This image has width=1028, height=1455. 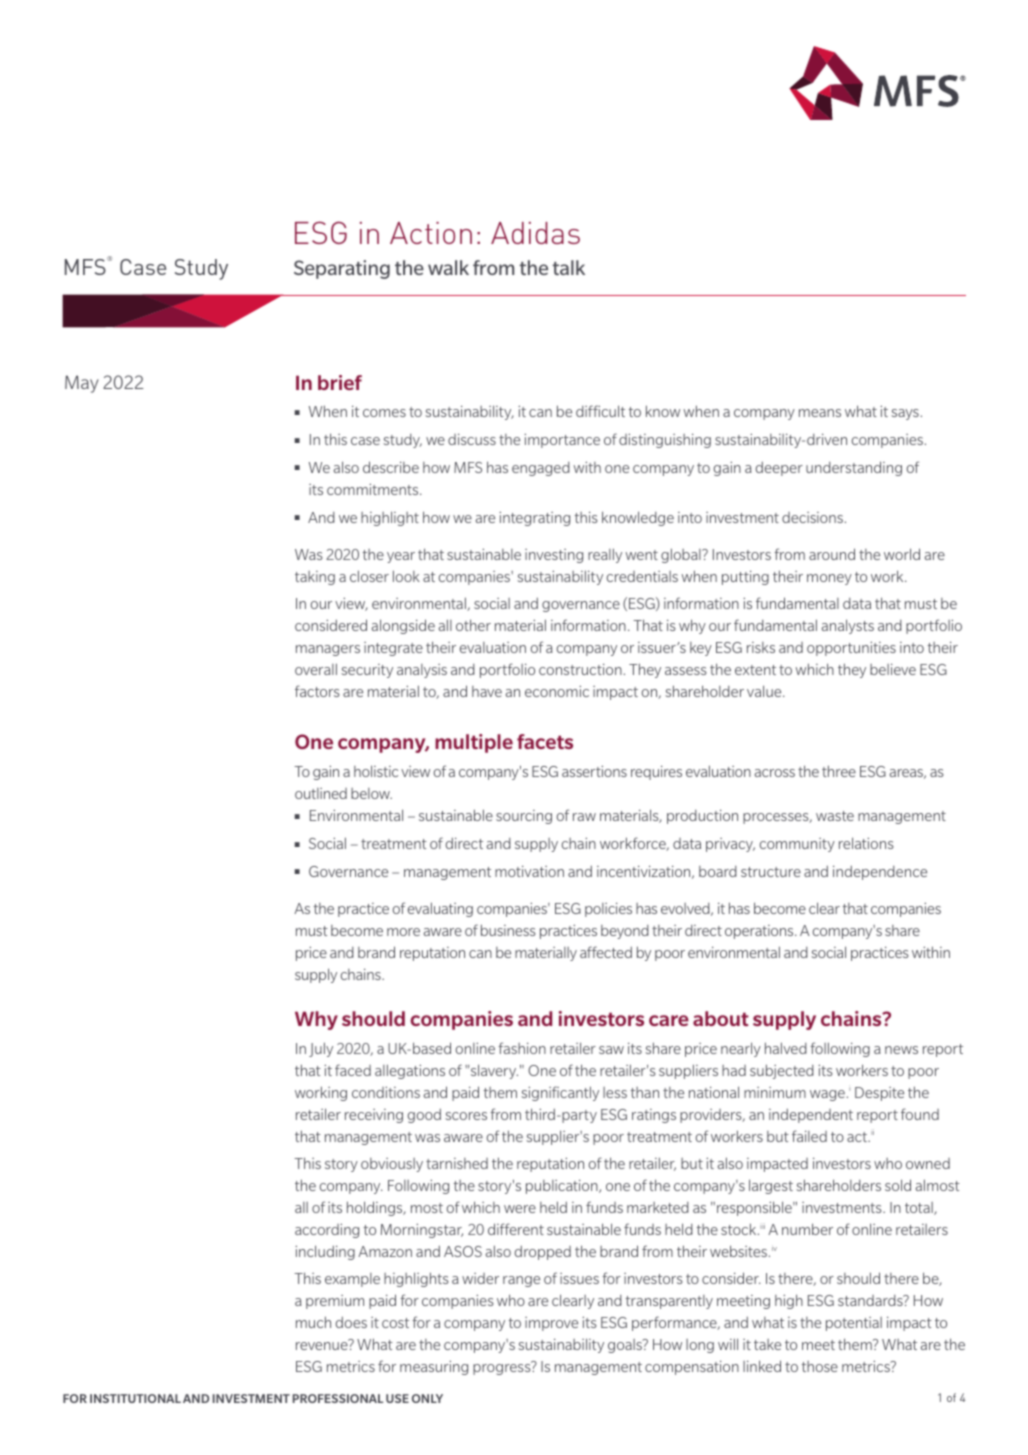 What do you see at coordinates (321, 793) in the image?
I see `outlined` at bounding box center [321, 793].
